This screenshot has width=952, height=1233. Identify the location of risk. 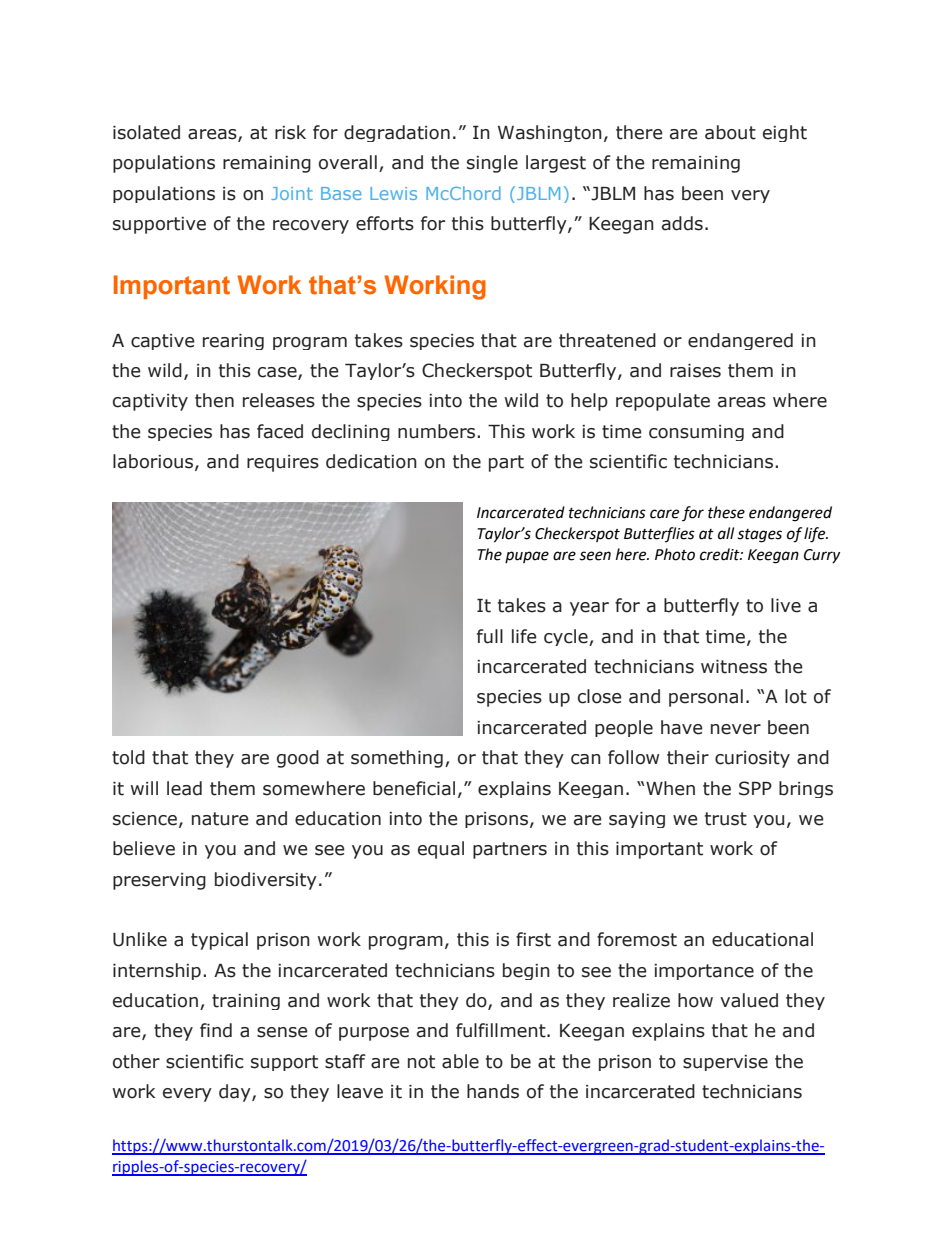
(290, 132).
